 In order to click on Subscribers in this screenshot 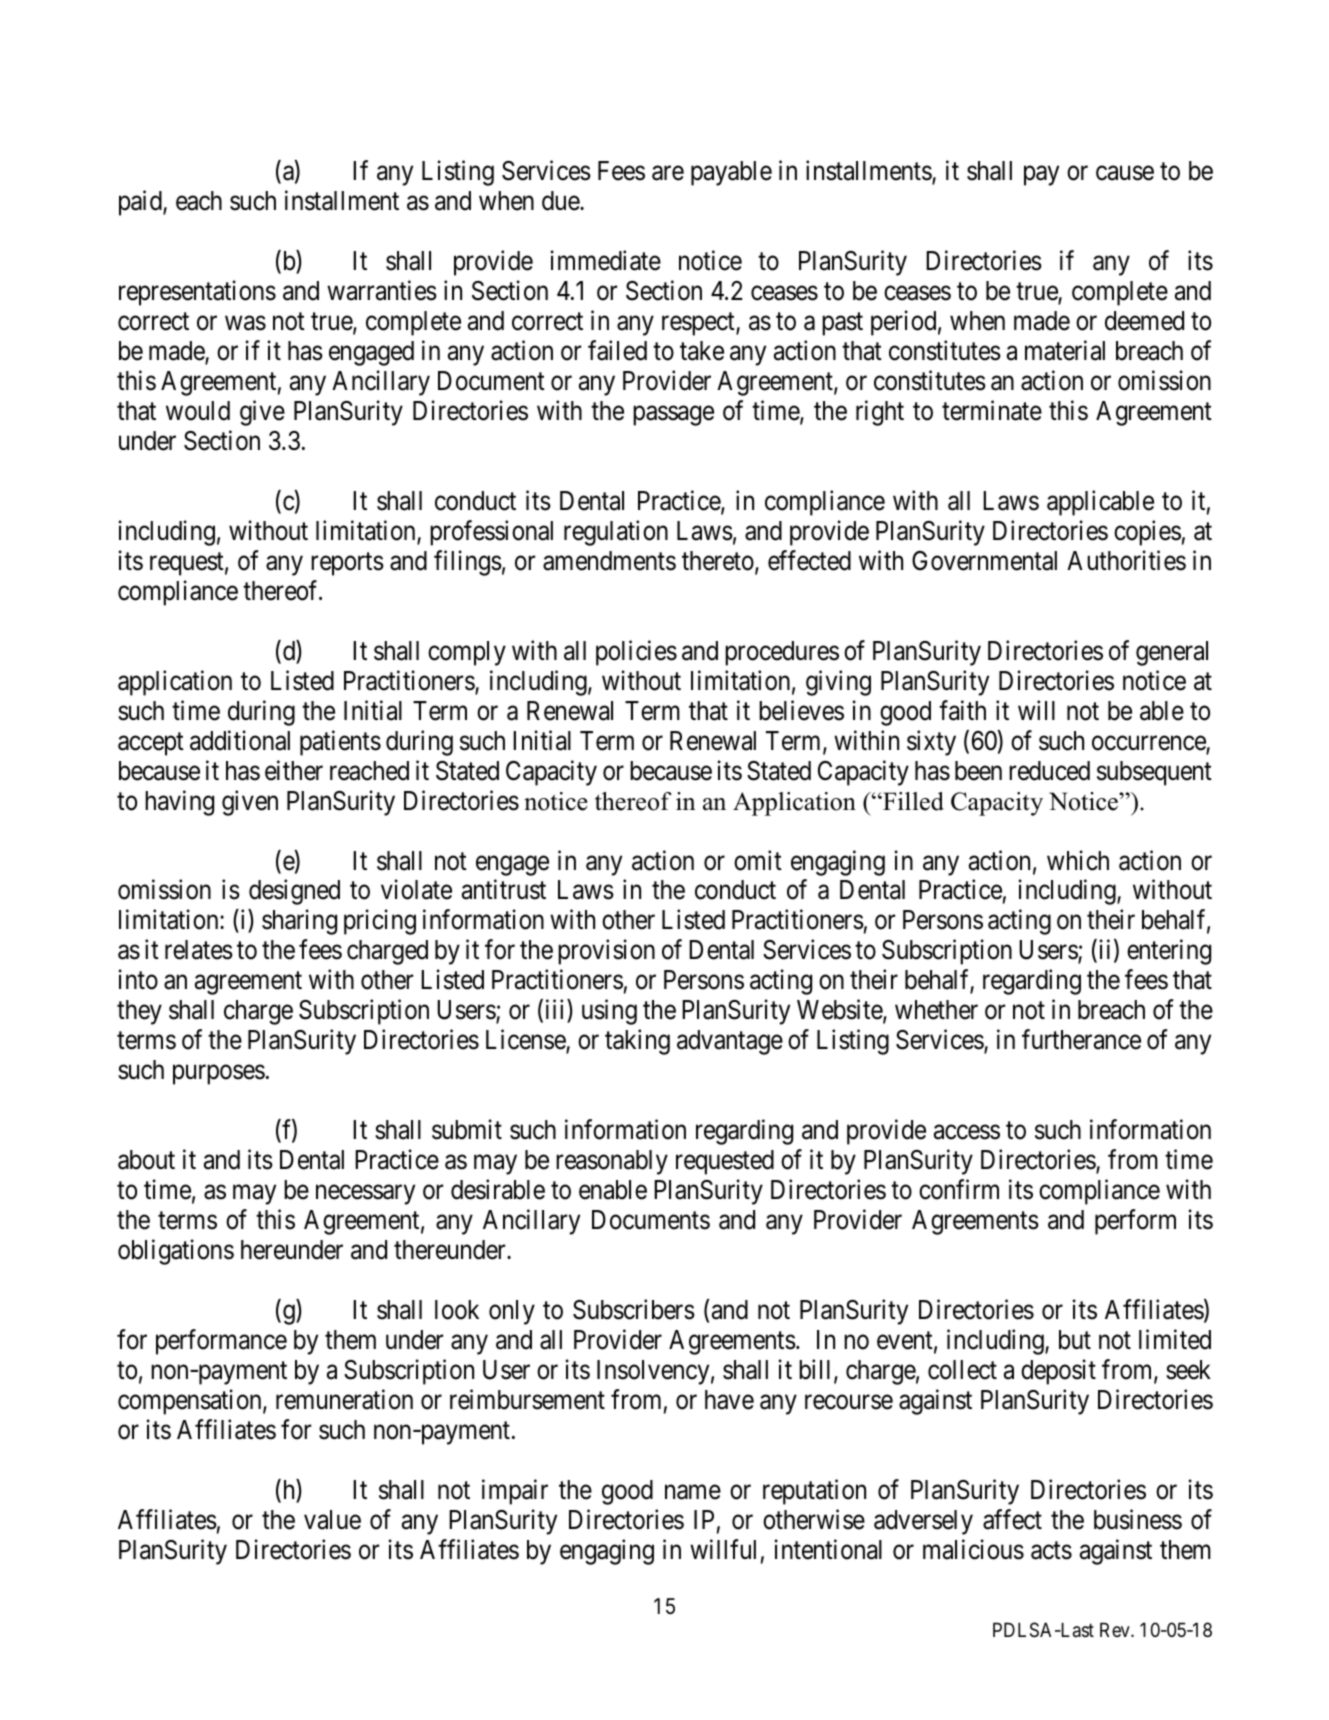, I will do `click(634, 1309)`.
